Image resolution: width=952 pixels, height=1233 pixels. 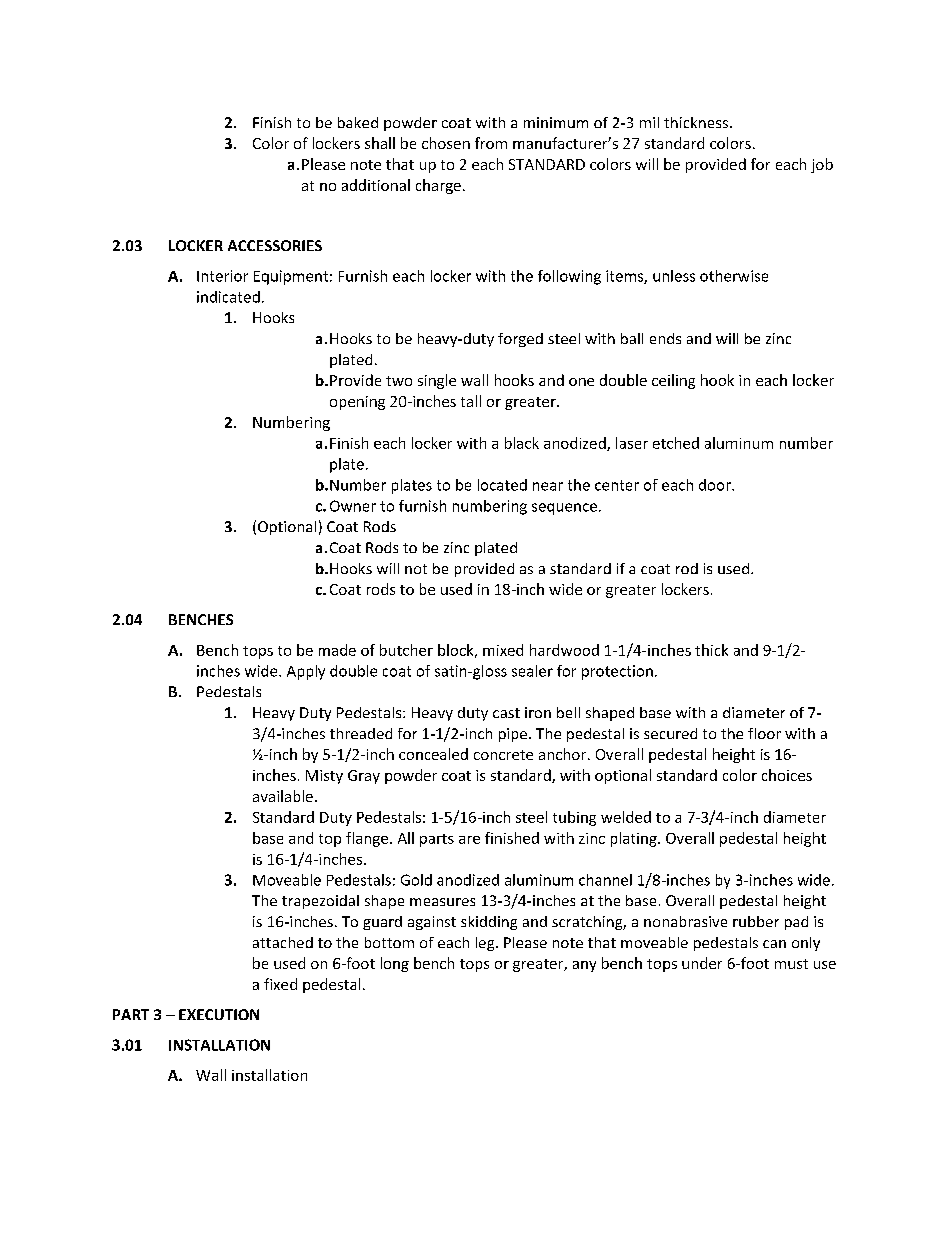 I want to click on from, so click(x=491, y=143).
